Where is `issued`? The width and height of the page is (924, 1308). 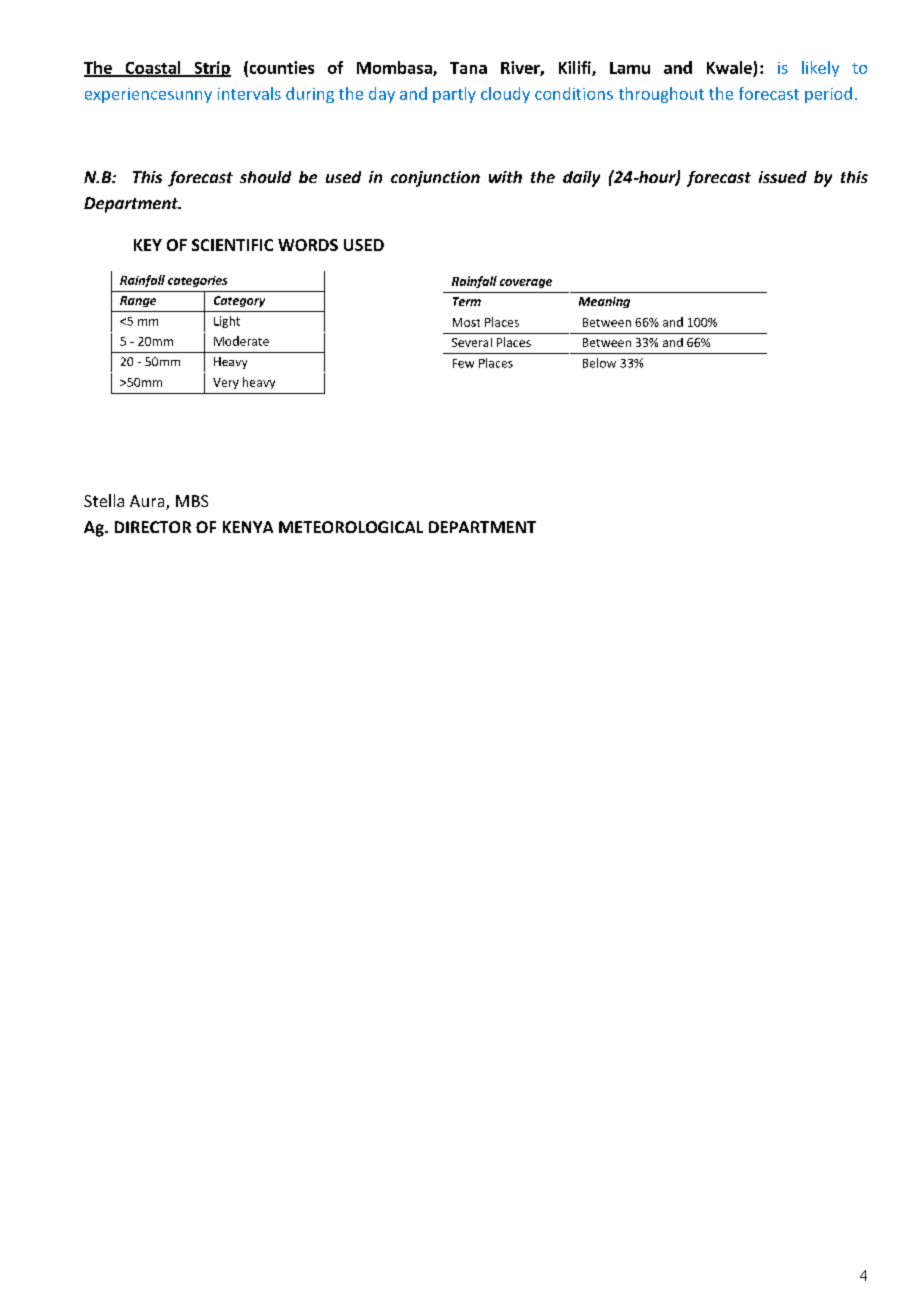 issued is located at coordinates (783, 177).
